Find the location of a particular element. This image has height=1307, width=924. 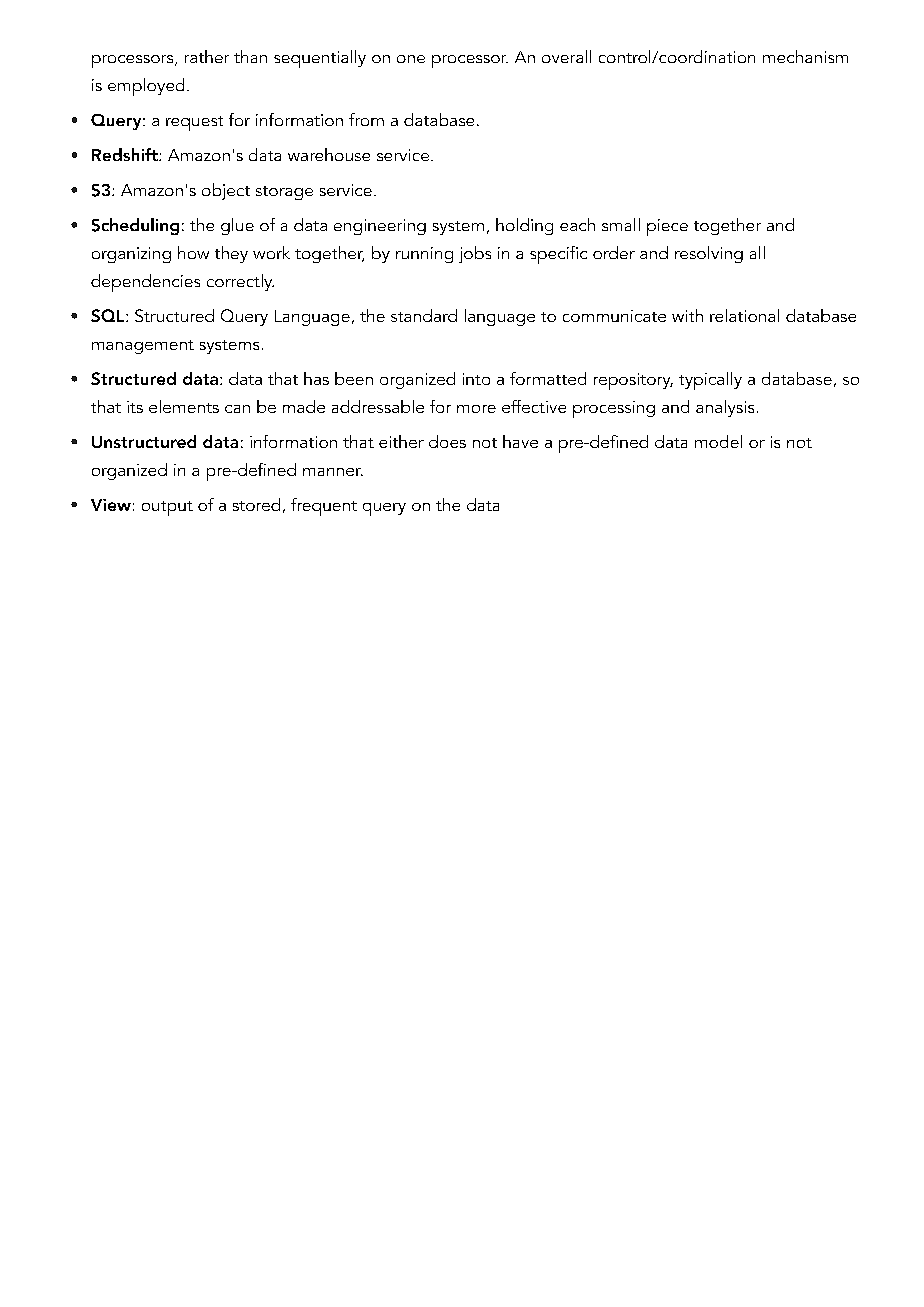

output is located at coordinates (167, 508).
